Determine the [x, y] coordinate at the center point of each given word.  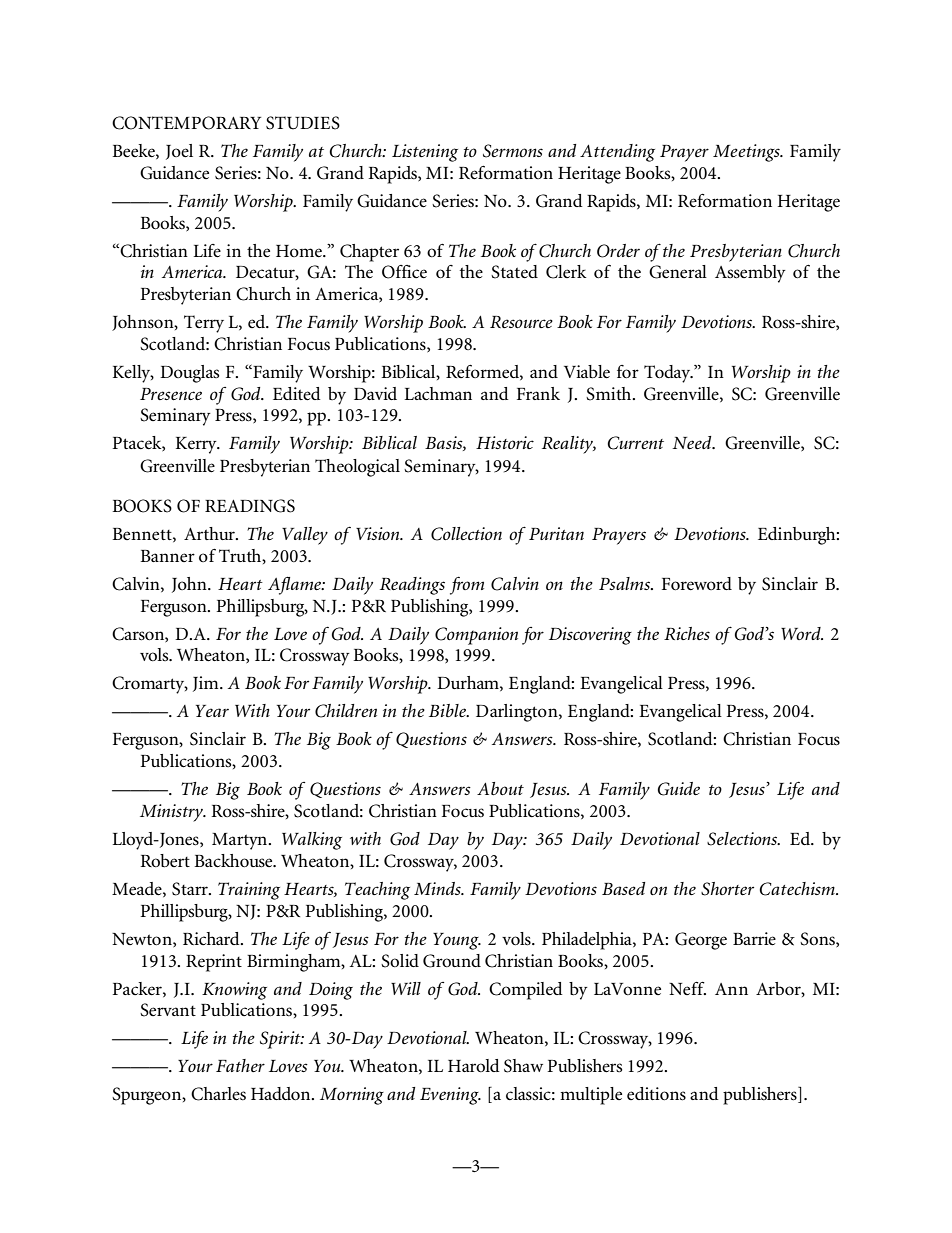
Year [212, 711]
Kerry [197, 445]
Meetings [747, 153]
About [500, 788]
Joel [179, 152]
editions [656, 1094]
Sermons [513, 151]
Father [240, 1065]
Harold [474, 1065]
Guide [679, 789]
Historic [505, 442]
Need [693, 443]
